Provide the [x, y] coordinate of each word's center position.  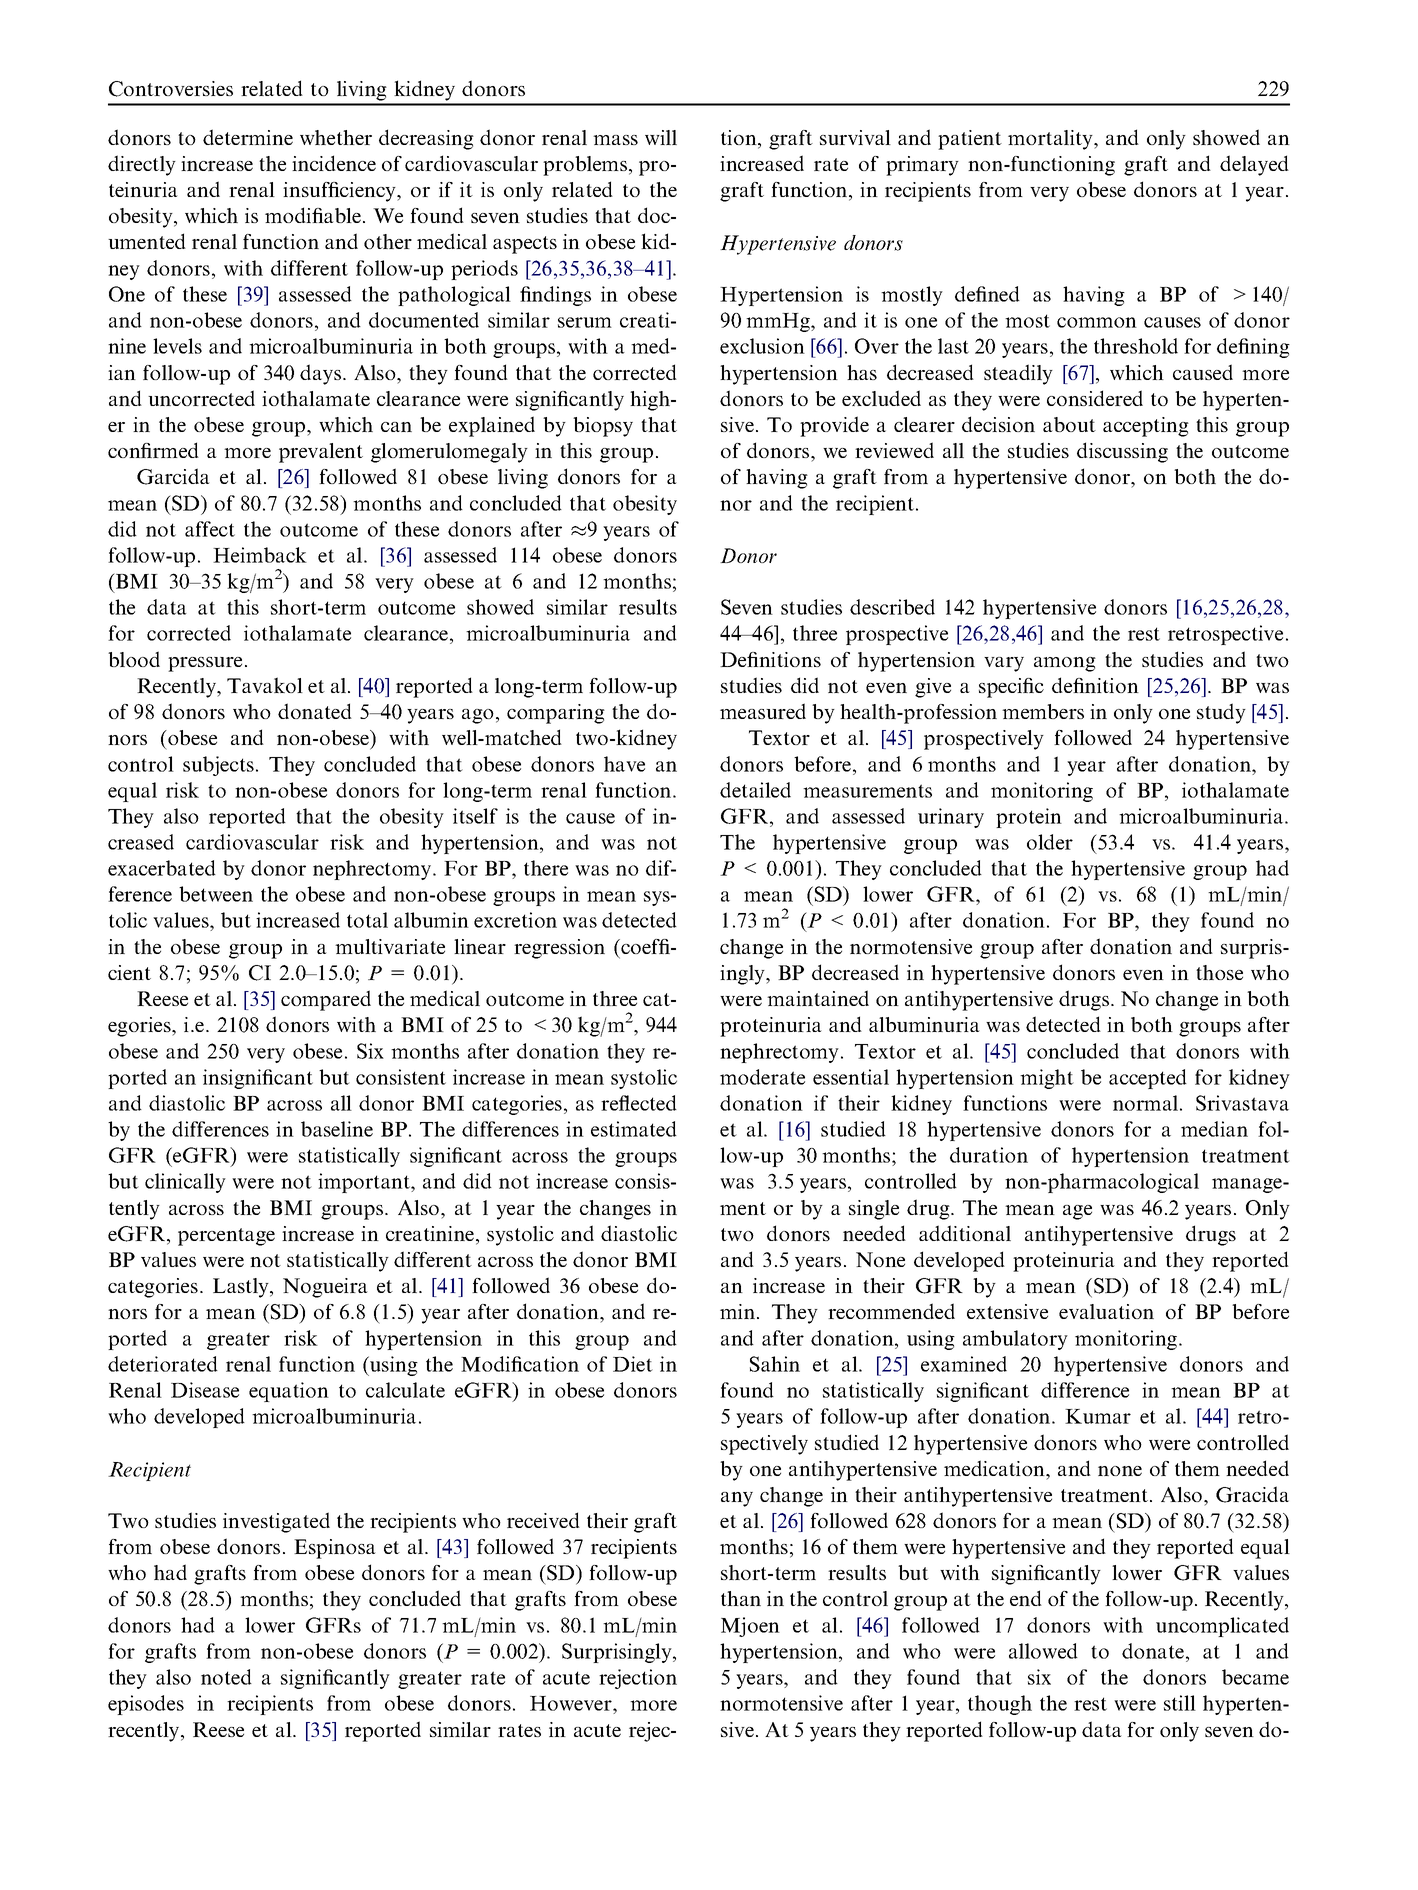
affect [210, 529]
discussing [1122, 452]
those [1219, 972]
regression [559, 949]
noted [226, 1677]
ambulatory [1015, 1340]
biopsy [603, 427]
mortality [1051, 140]
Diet [633, 1364]
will [661, 137]
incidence [334, 163]
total [367, 920]
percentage [226, 1237]
